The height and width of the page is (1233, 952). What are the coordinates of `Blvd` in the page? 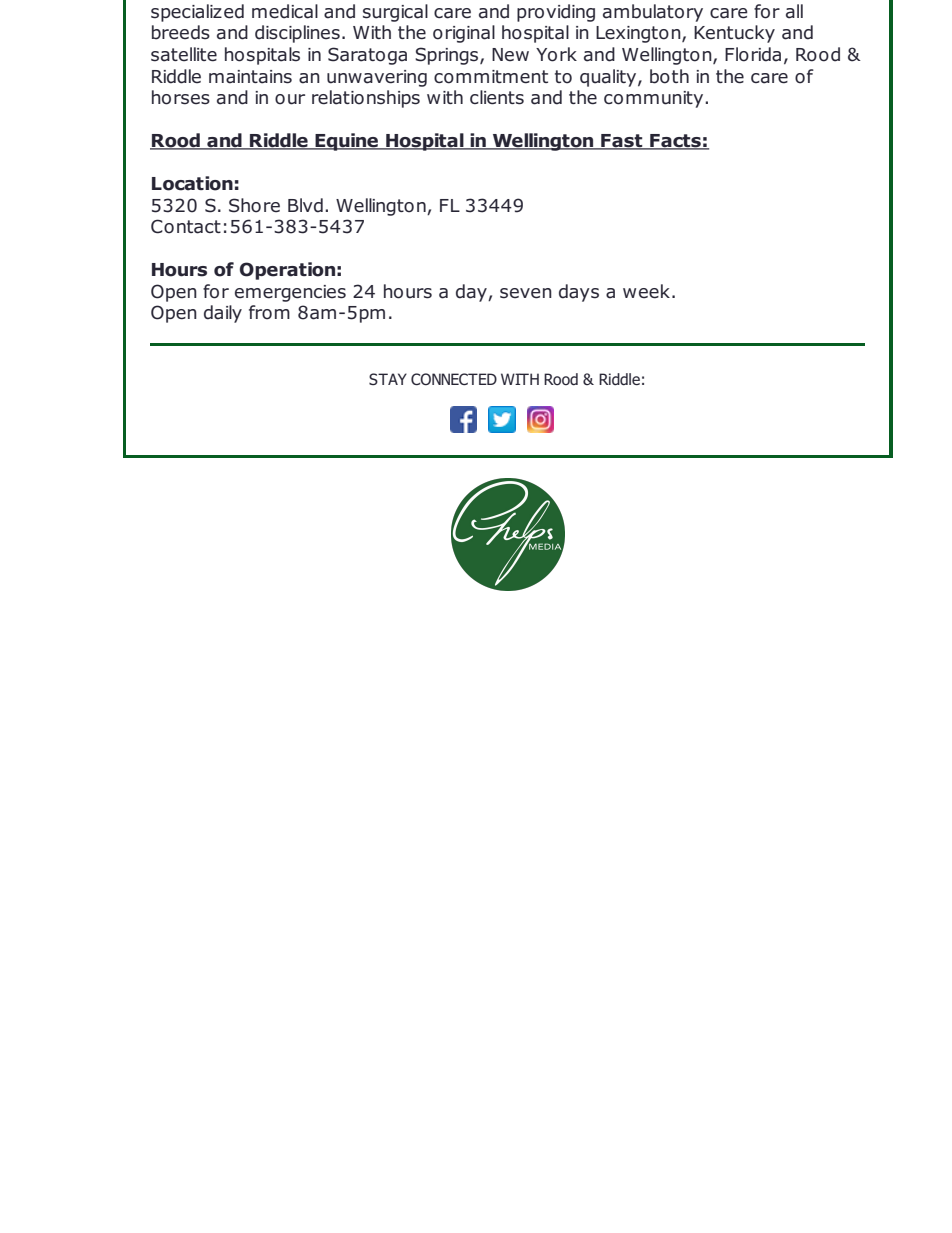 It's located at (305, 205).
